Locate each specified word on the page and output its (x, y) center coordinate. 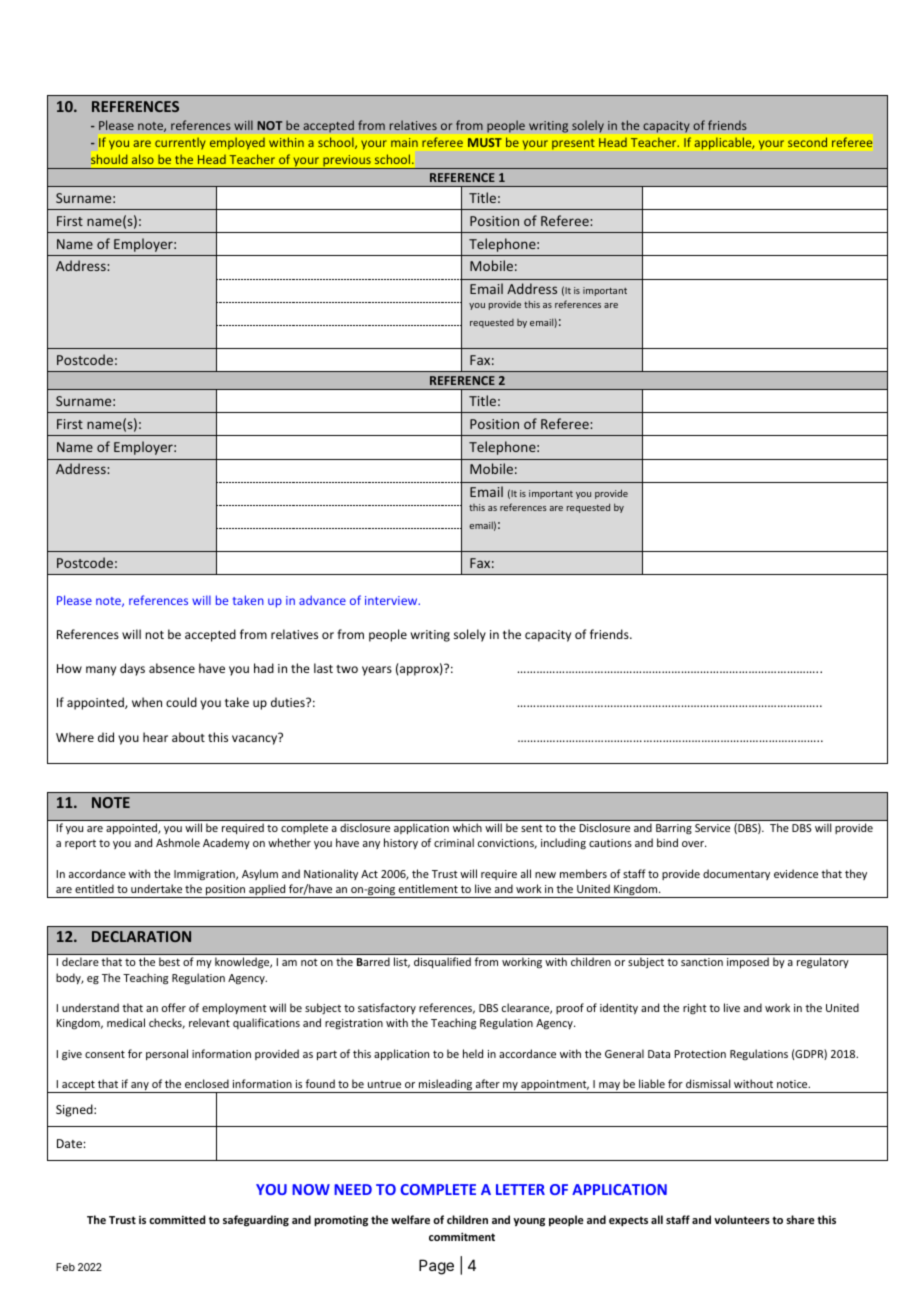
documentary (736, 874)
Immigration (205, 875)
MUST (485, 142)
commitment (462, 1236)
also (143, 159)
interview (392, 600)
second (807, 142)
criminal (454, 842)
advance (322, 600)
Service (712, 828)
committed (177, 1219)
